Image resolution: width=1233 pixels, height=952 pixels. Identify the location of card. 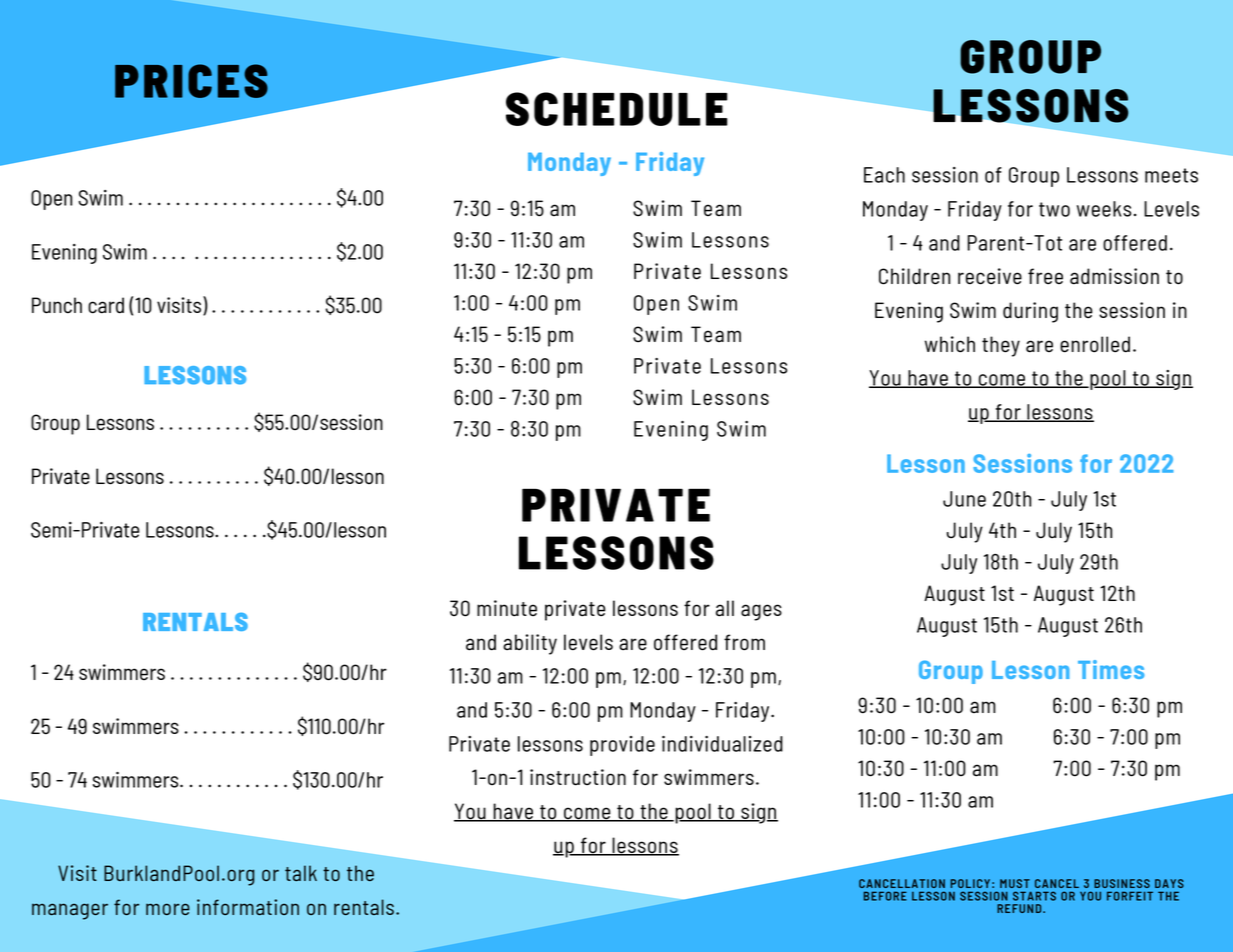
(106, 305).
